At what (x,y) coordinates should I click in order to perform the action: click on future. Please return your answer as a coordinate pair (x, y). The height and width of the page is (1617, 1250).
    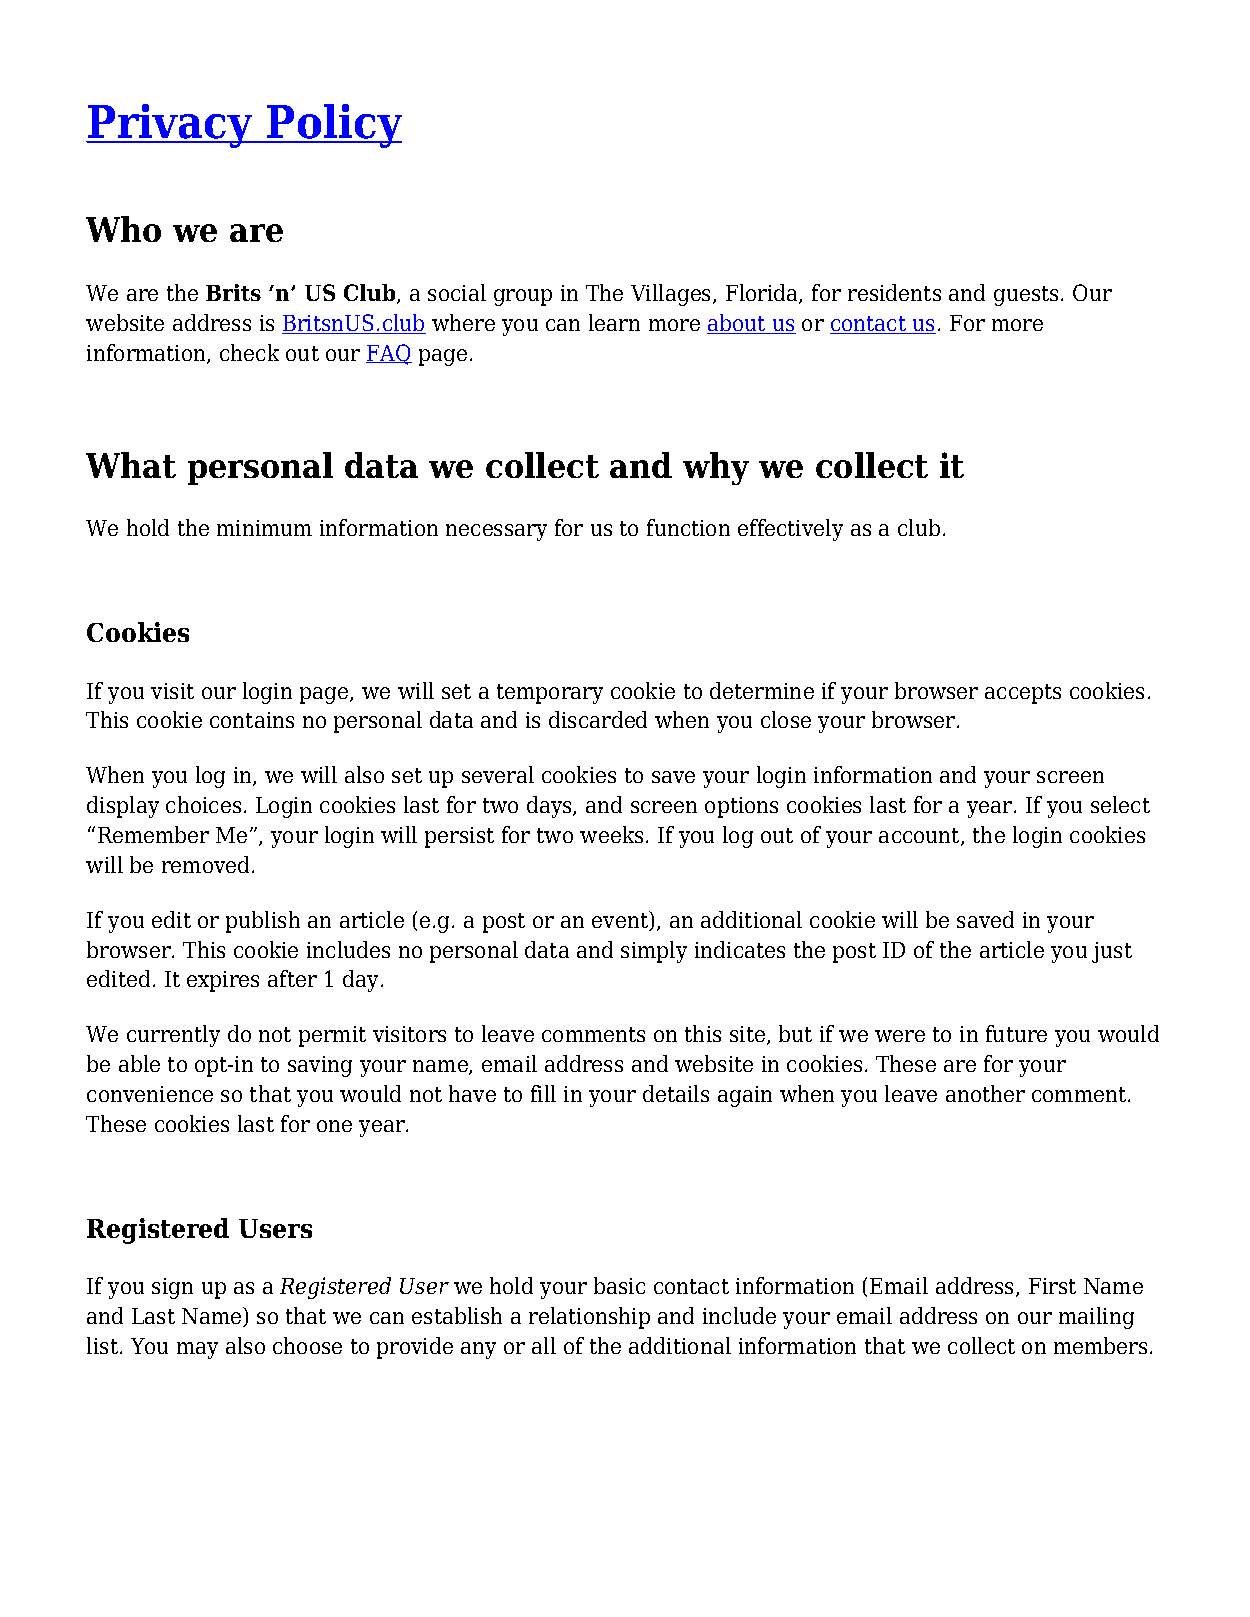
    Looking at the image, I should click on (1016, 1033).
